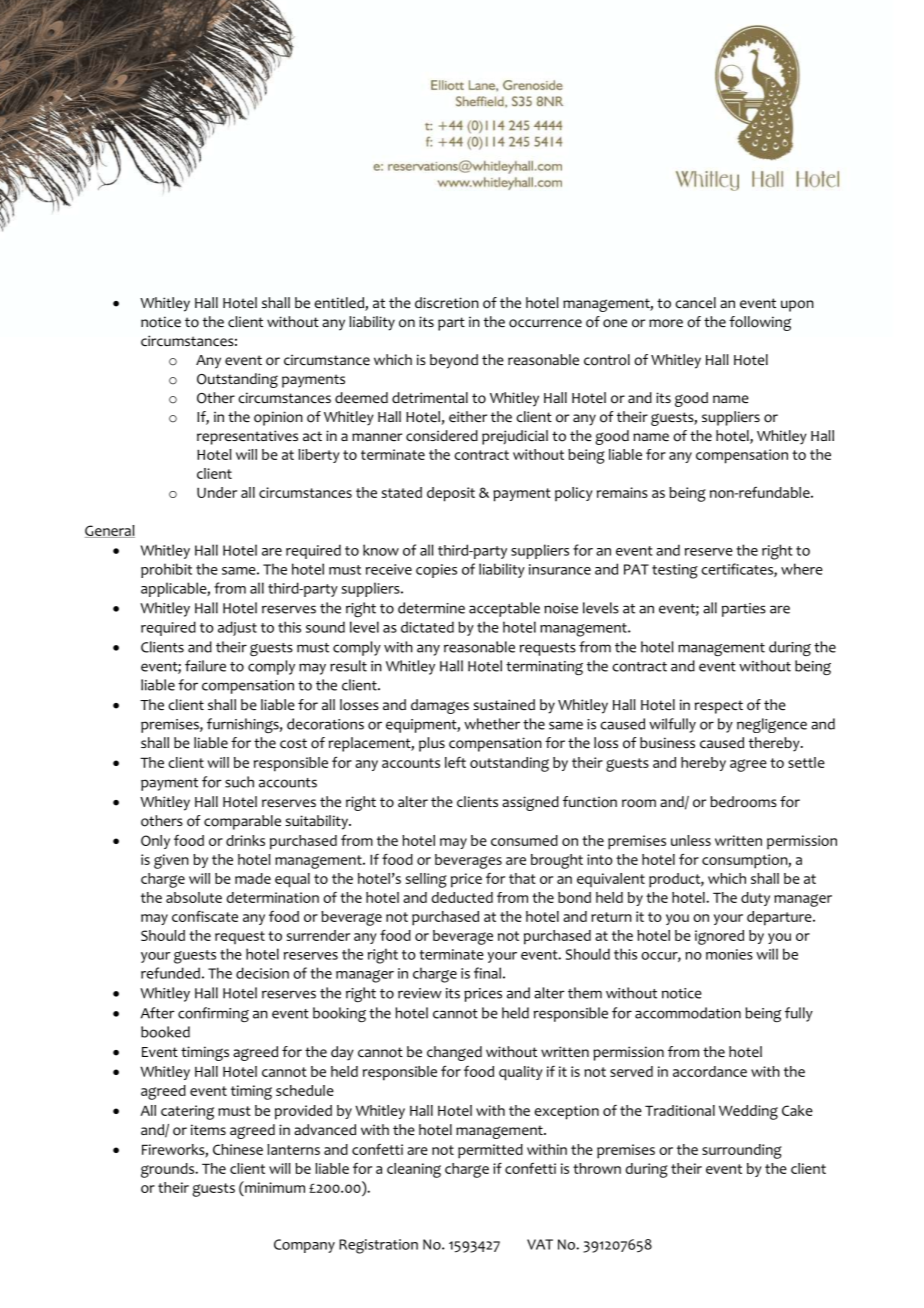  What do you see at coordinates (667, 742) in the page?
I see `business` at bounding box center [667, 742].
